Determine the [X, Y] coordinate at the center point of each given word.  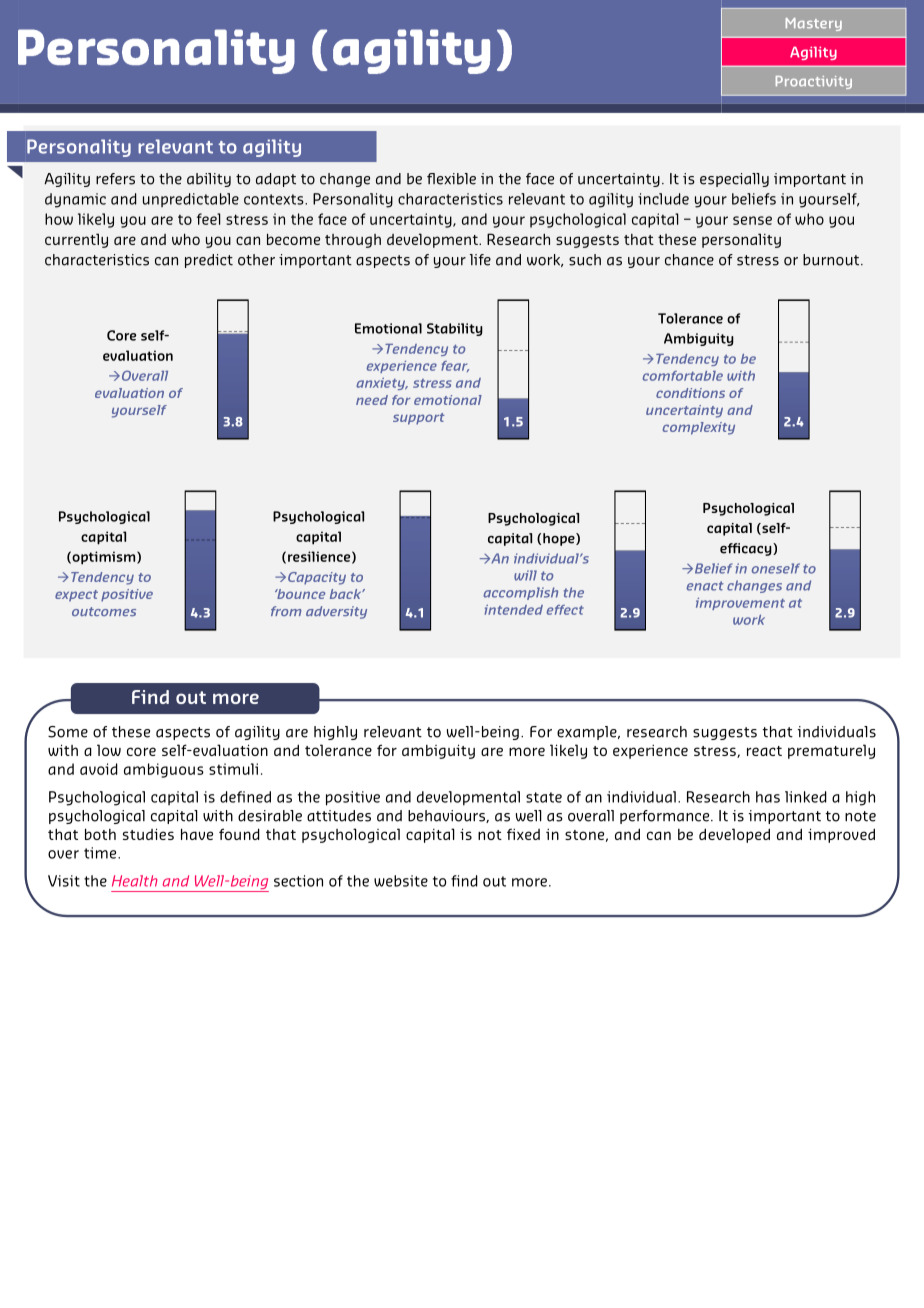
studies [148, 834]
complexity [699, 428]
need [372, 400]
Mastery [814, 24]
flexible [451, 179]
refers [115, 179]
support [419, 419]
